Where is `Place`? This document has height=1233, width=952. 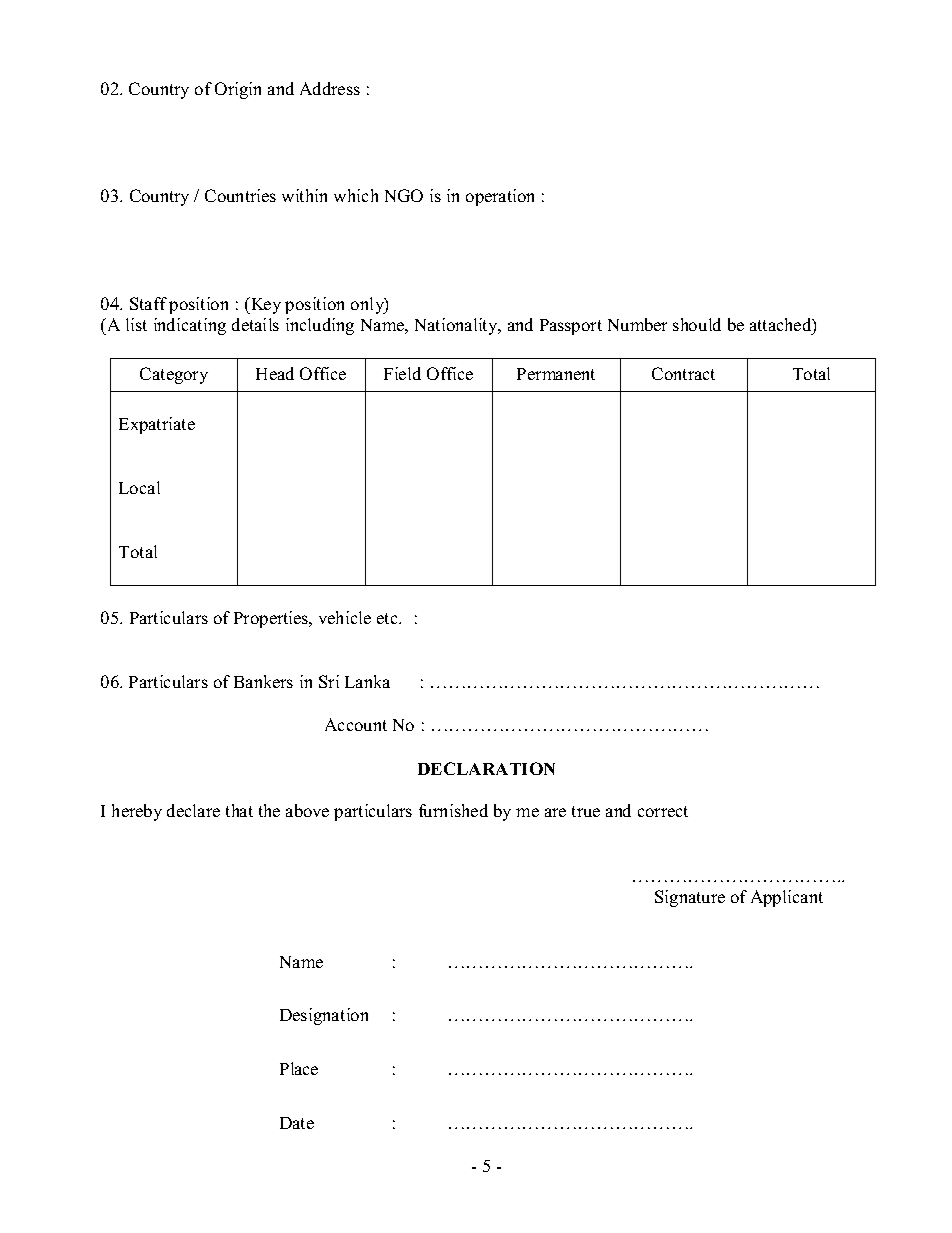
Place is located at coordinates (299, 1068).
